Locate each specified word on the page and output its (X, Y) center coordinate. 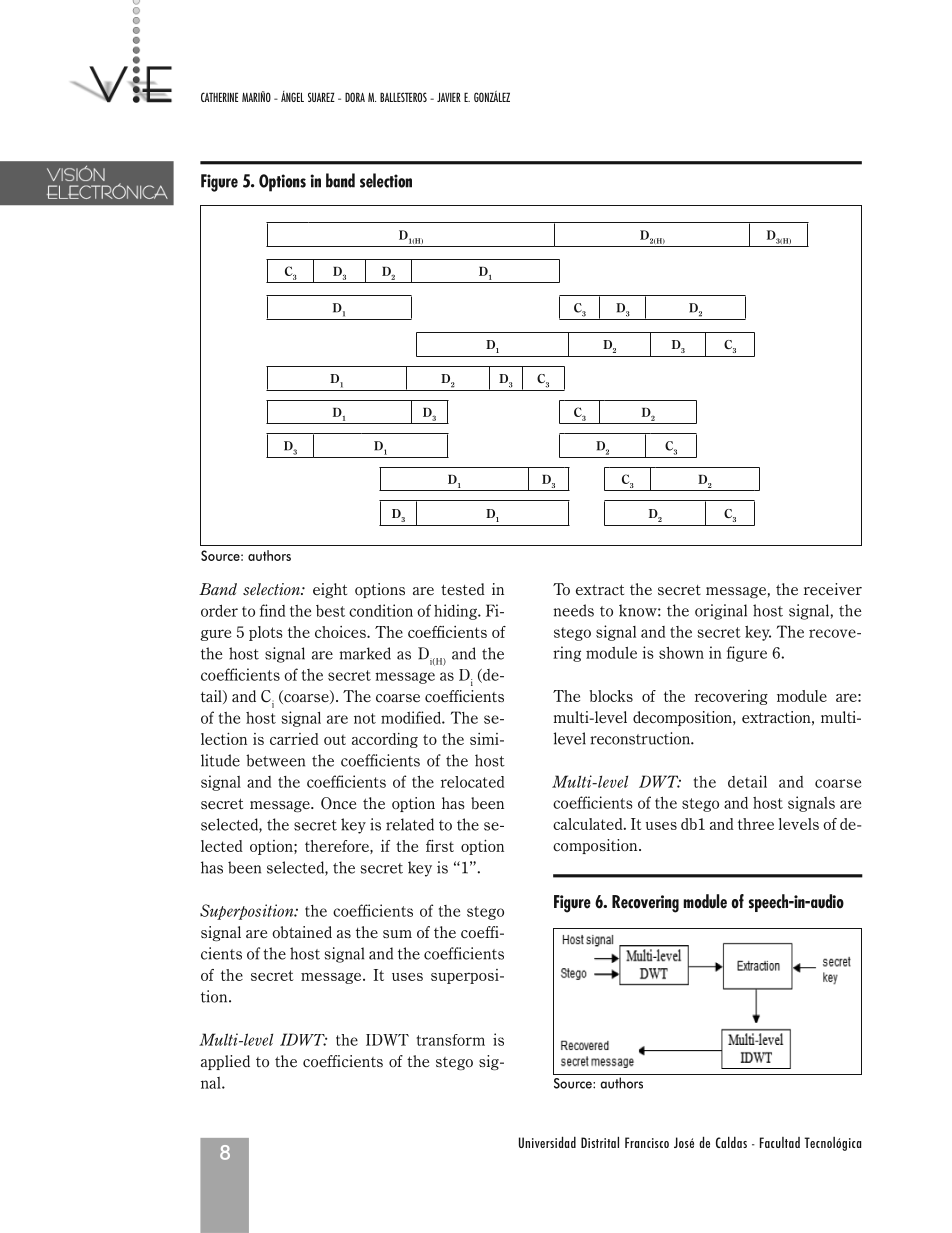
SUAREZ (321, 97)
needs (573, 610)
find (272, 610)
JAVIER (449, 97)
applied (225, 1062)
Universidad (547, 1142)
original (721, 612)
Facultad (780, 1142)
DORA (355, 97)
